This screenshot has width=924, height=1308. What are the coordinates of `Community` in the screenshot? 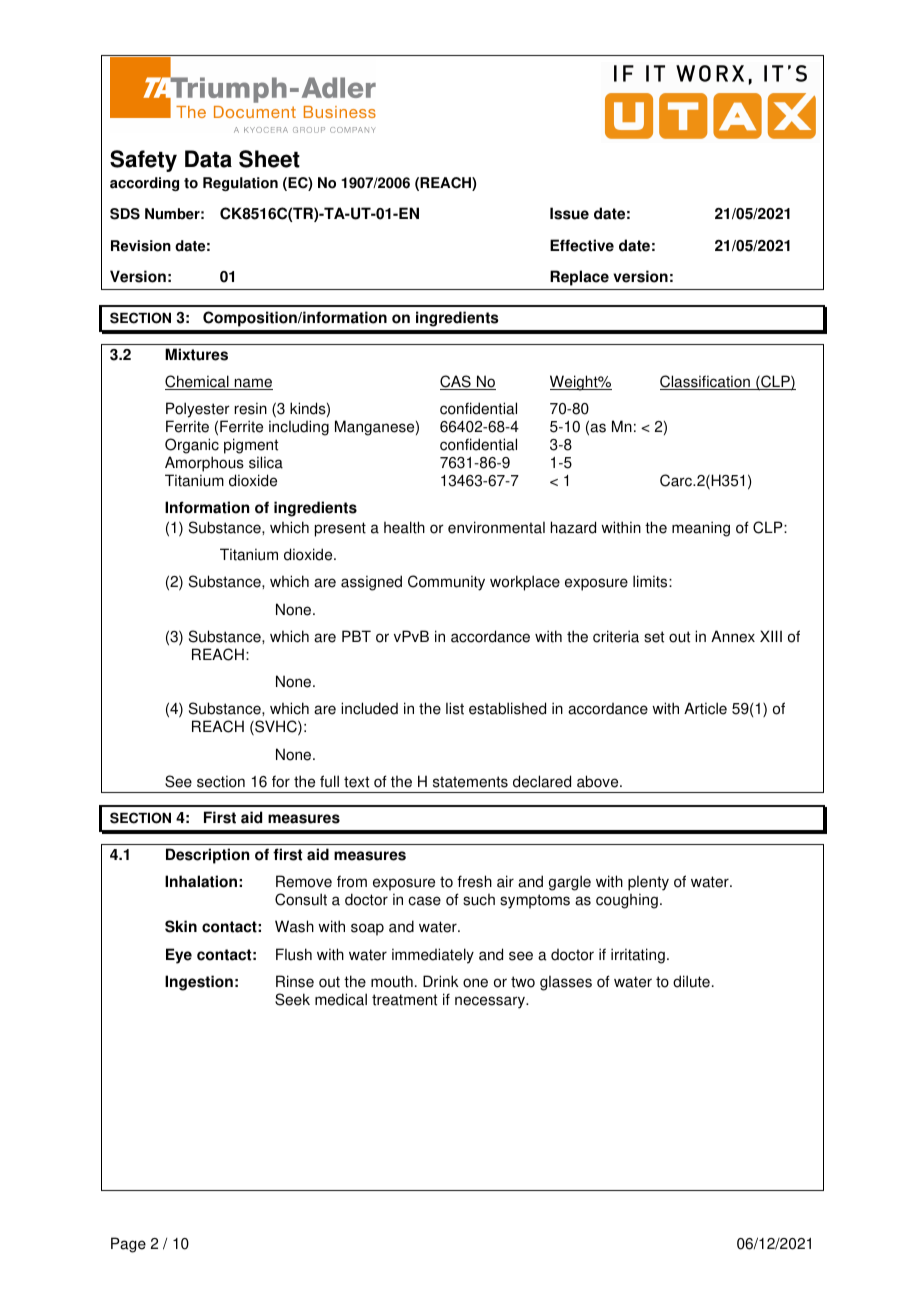 It's located at (446, 583).
